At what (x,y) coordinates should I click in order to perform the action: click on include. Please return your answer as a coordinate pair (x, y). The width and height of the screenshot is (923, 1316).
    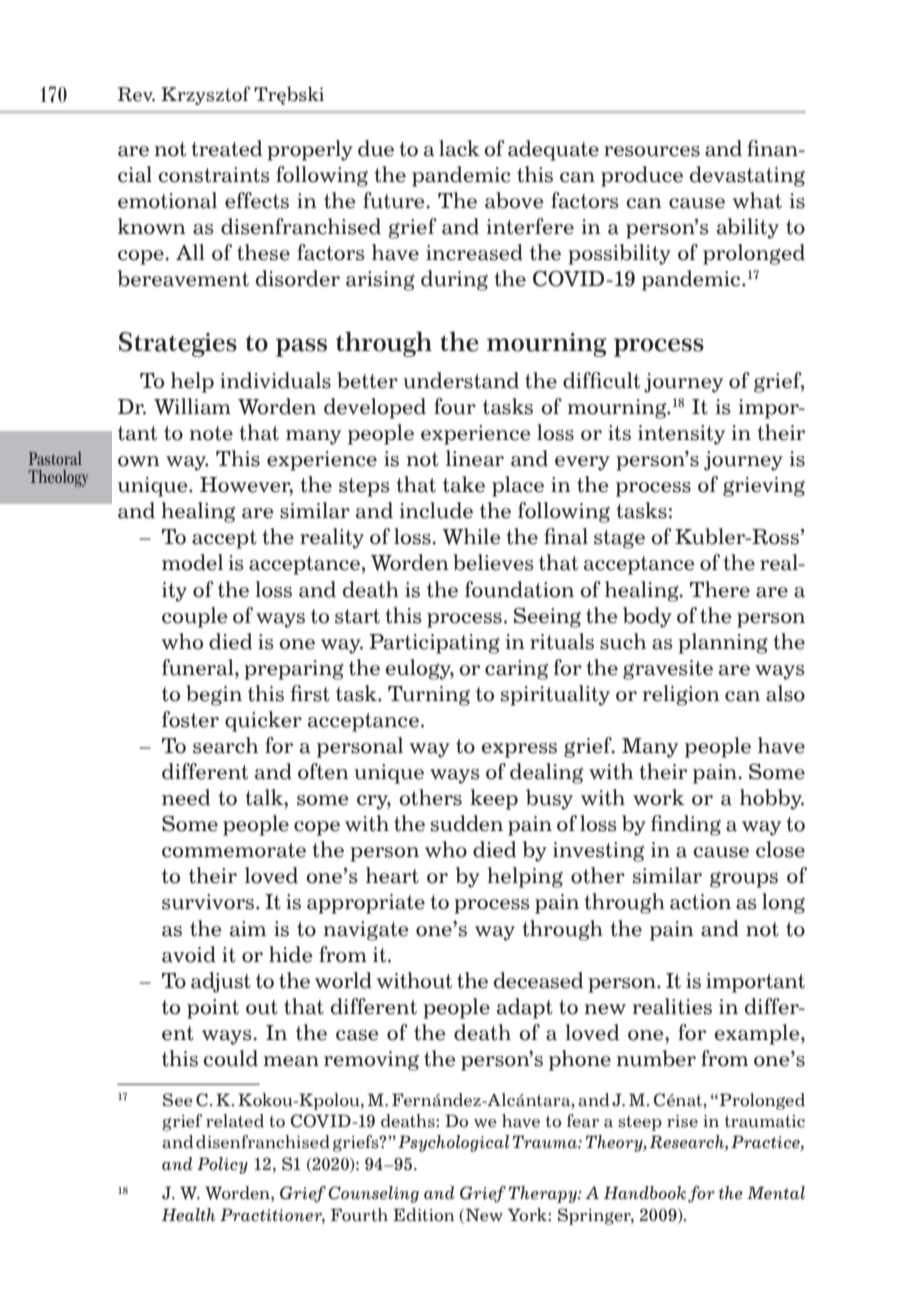
    Looking at the image, I should click on (436, 510).
